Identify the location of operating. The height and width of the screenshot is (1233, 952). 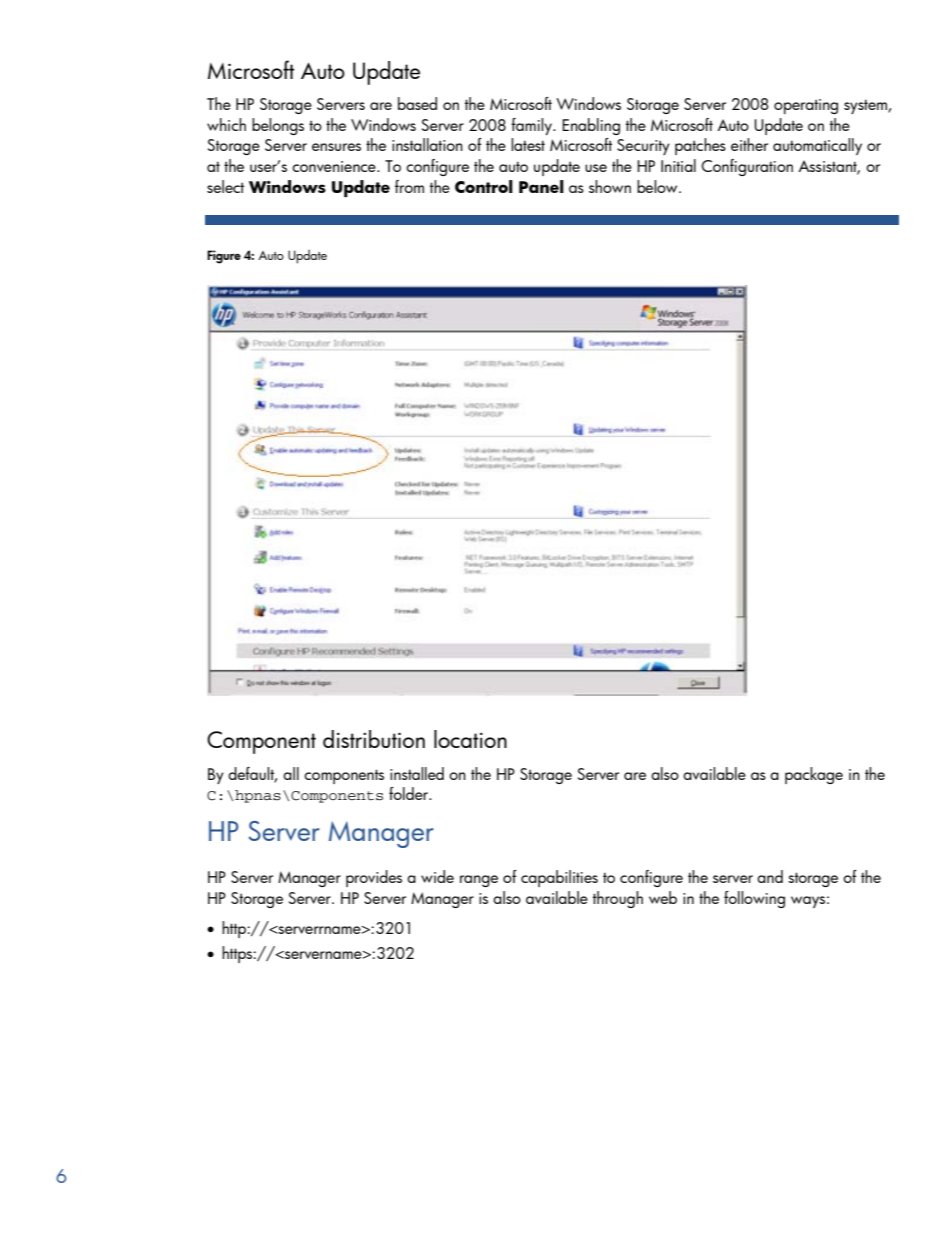
(806, 106).
